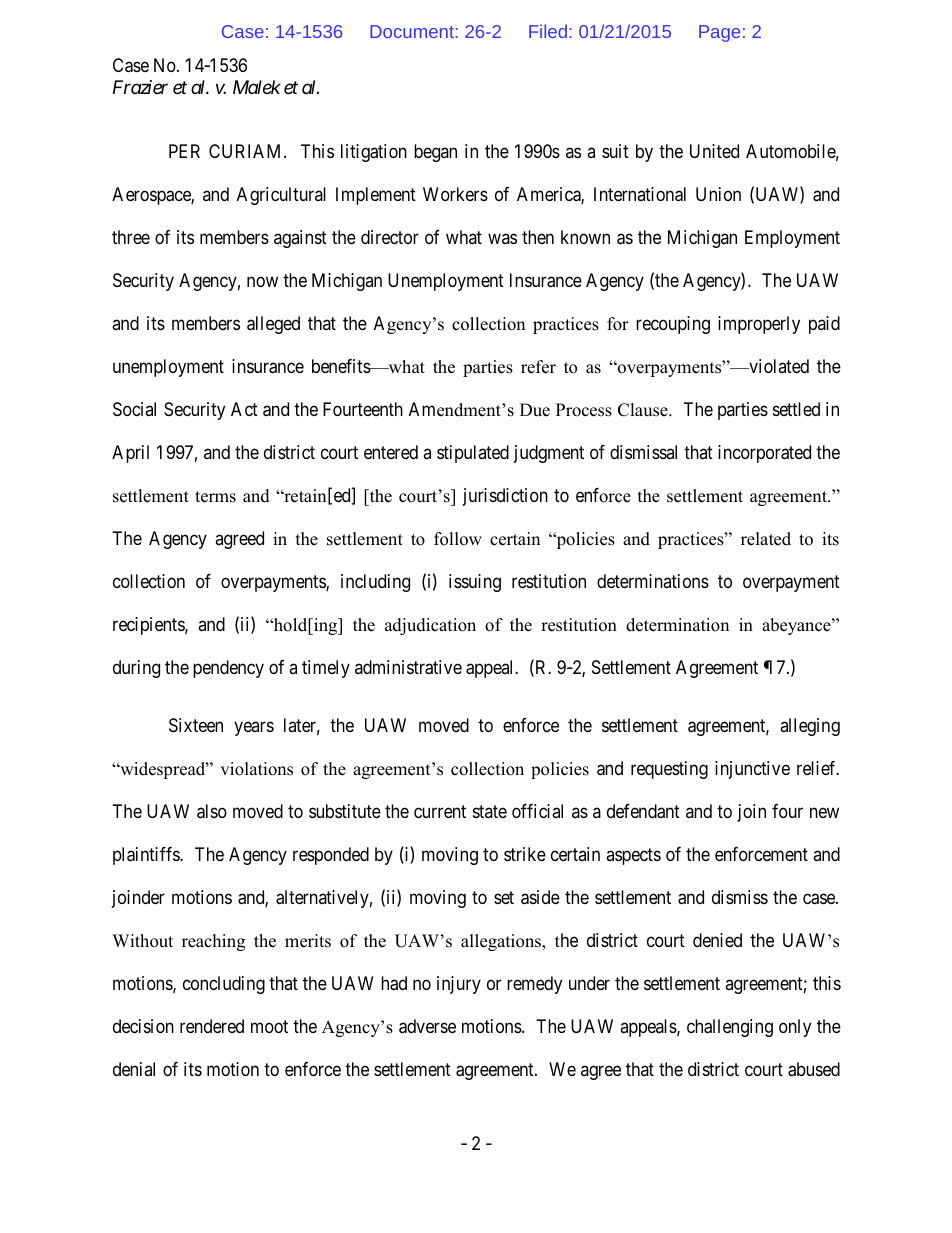 The height and width of the page is (1233, 952). Describe the element at coordinates (257, 87) in the page. I see `Malek` at that location.
